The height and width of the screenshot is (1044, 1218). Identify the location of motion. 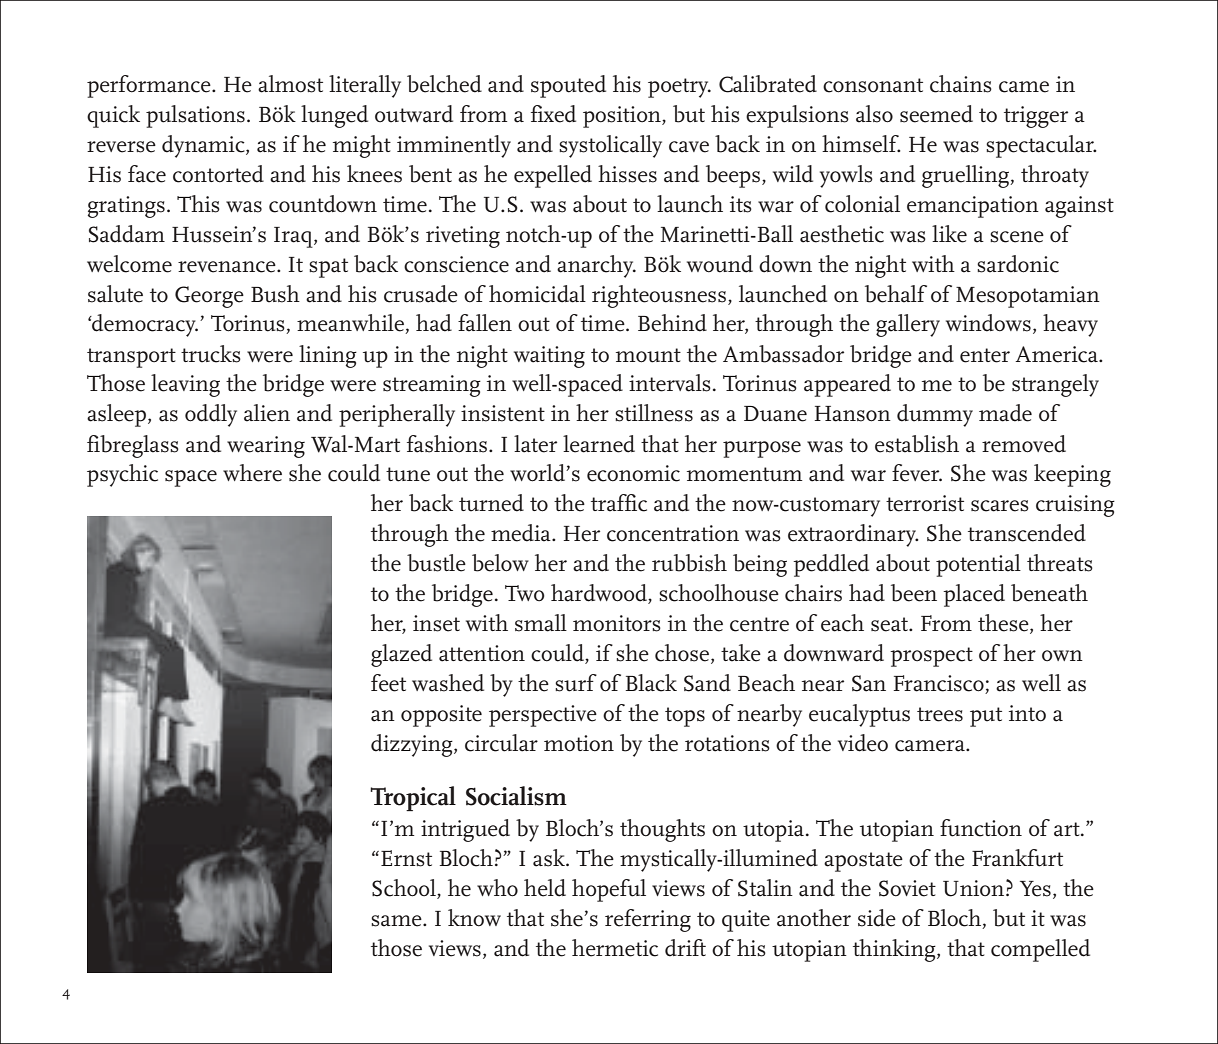
(579, 743).
